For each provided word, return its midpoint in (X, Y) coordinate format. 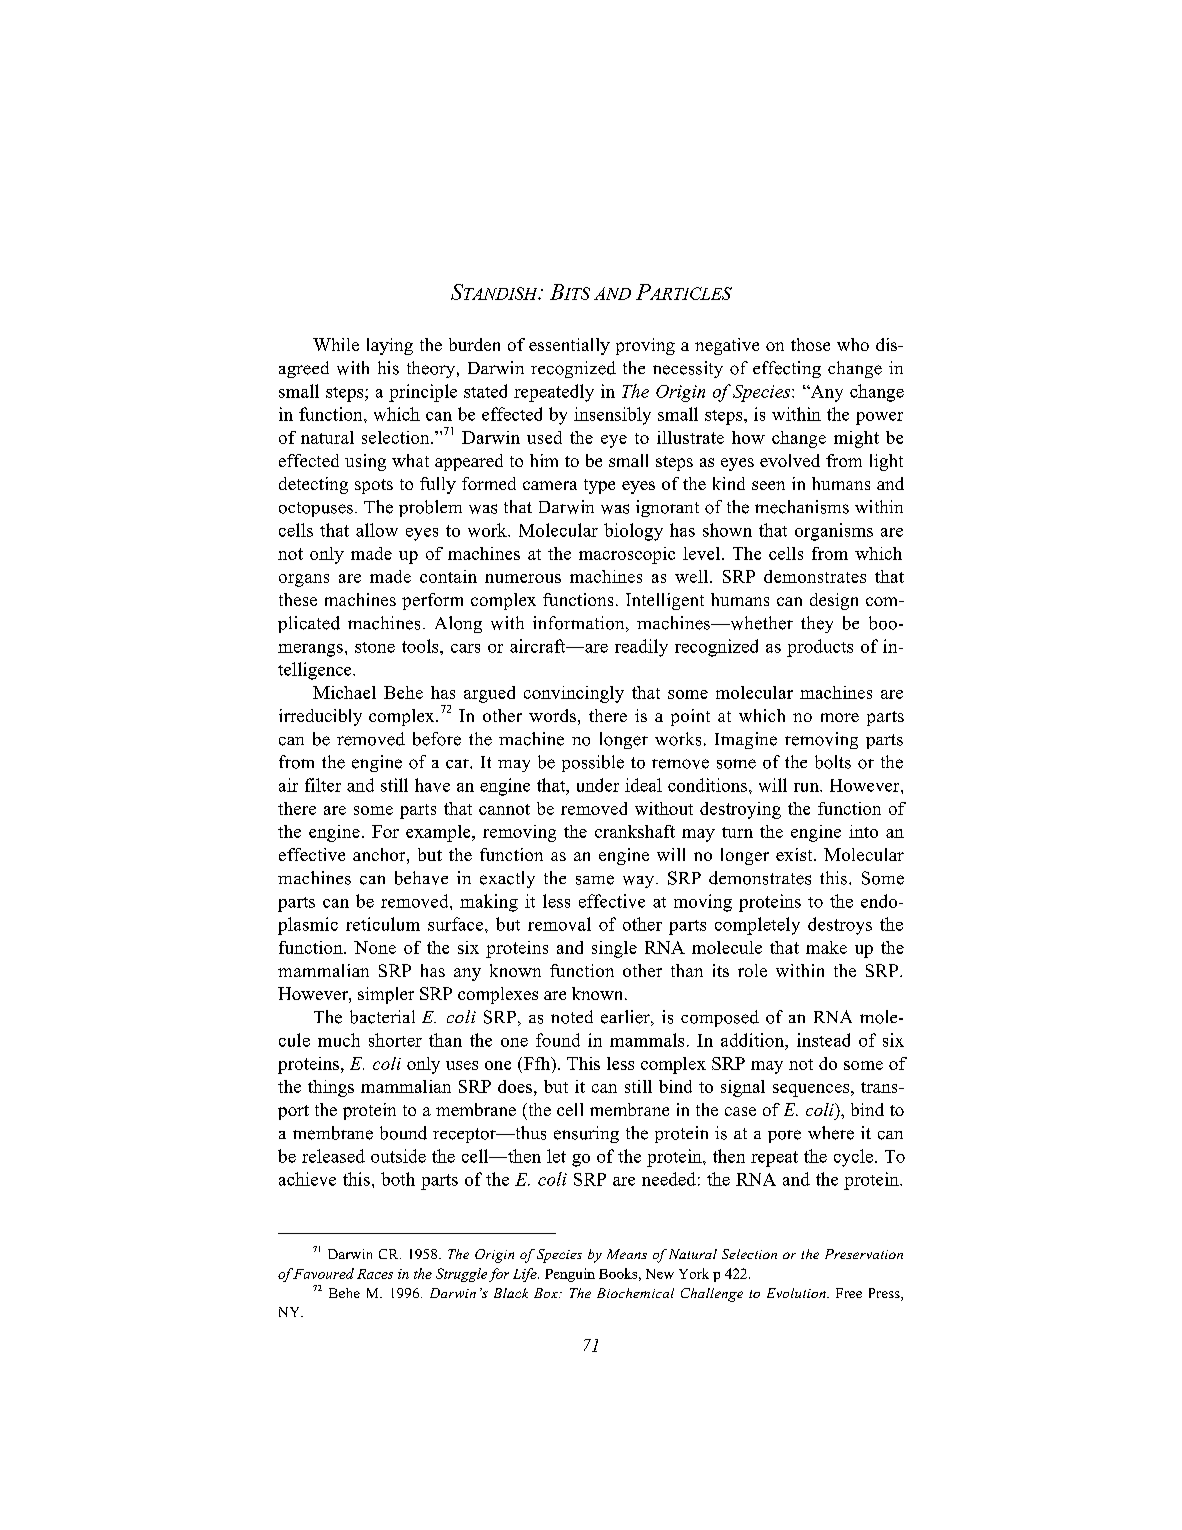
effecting (787, 369)
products (820, 648)
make (826, 947)
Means (627, 1254)
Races (375, 1274)
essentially (569, 346)
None (375, 947)
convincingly (574, 694)
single (614, 949)
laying (390, 346)
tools (421, 646)
